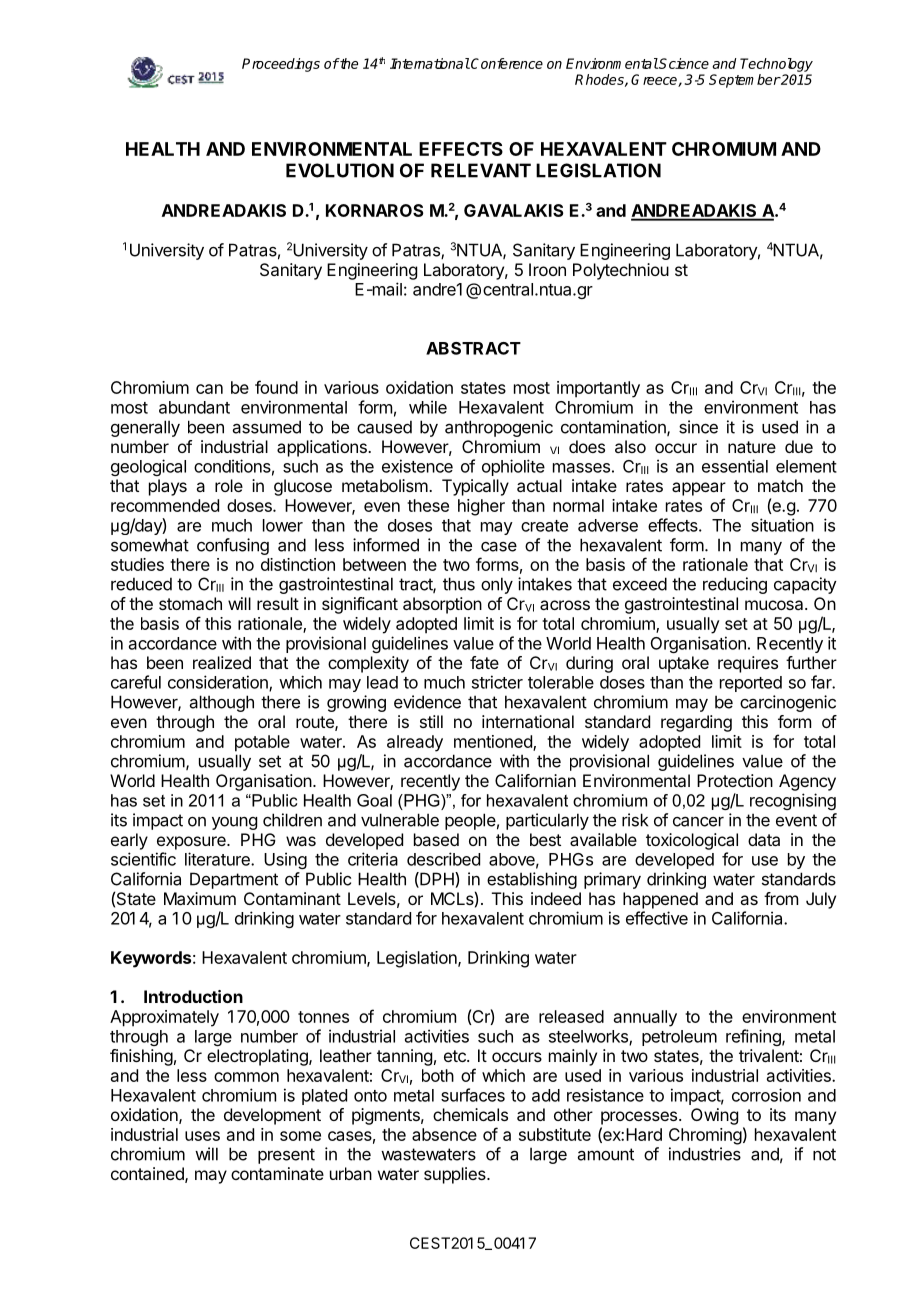  What do you see at coordinates (281, 65) in the screenshot?
I see `Proceedings` at bounding box center [281, 65].
